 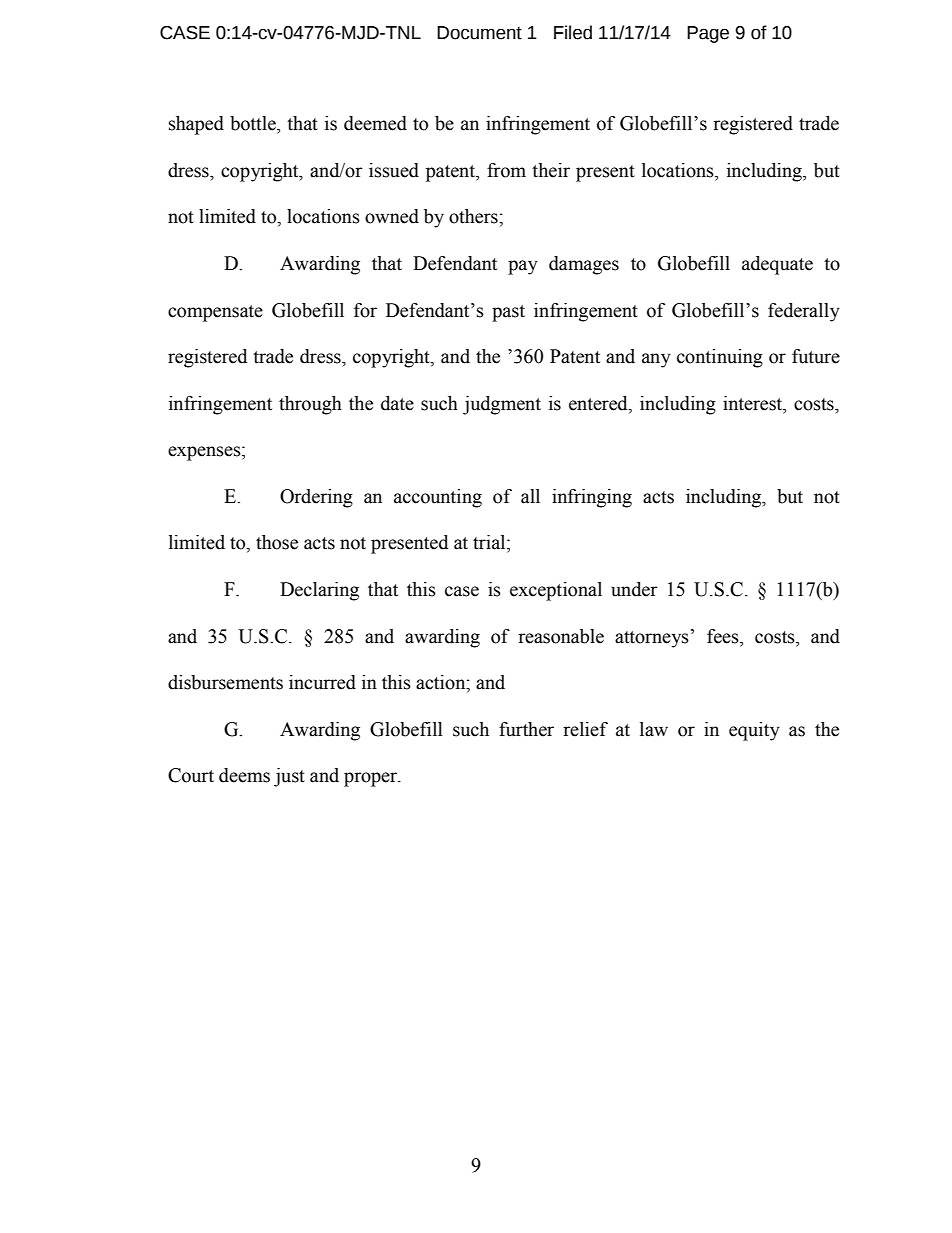 What do you see at coordinates (392, 216) in the screenshot?
I see `owned` at bounding box center [392, 216].
